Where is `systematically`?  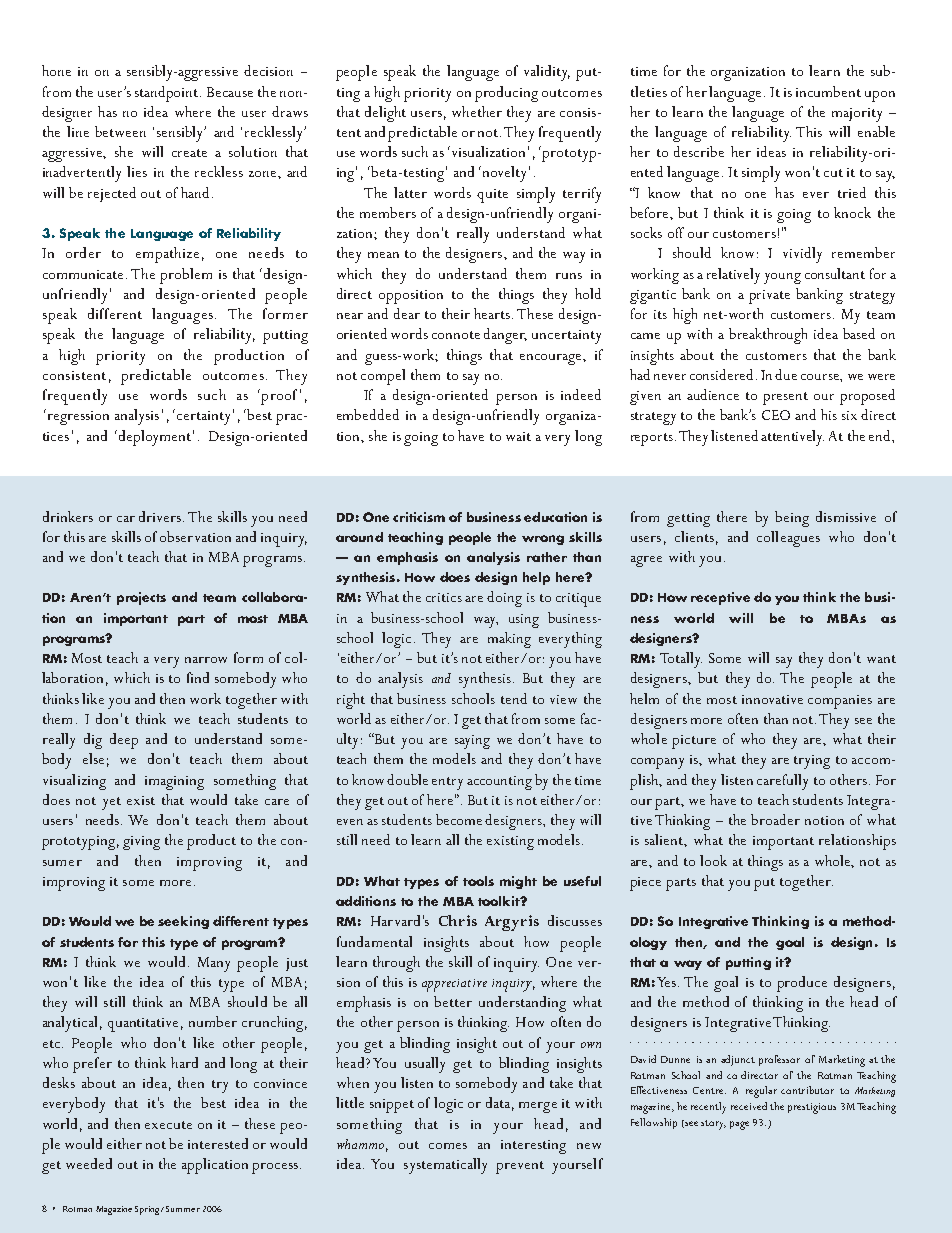
systematically is located at coordinates (445, 1166).
